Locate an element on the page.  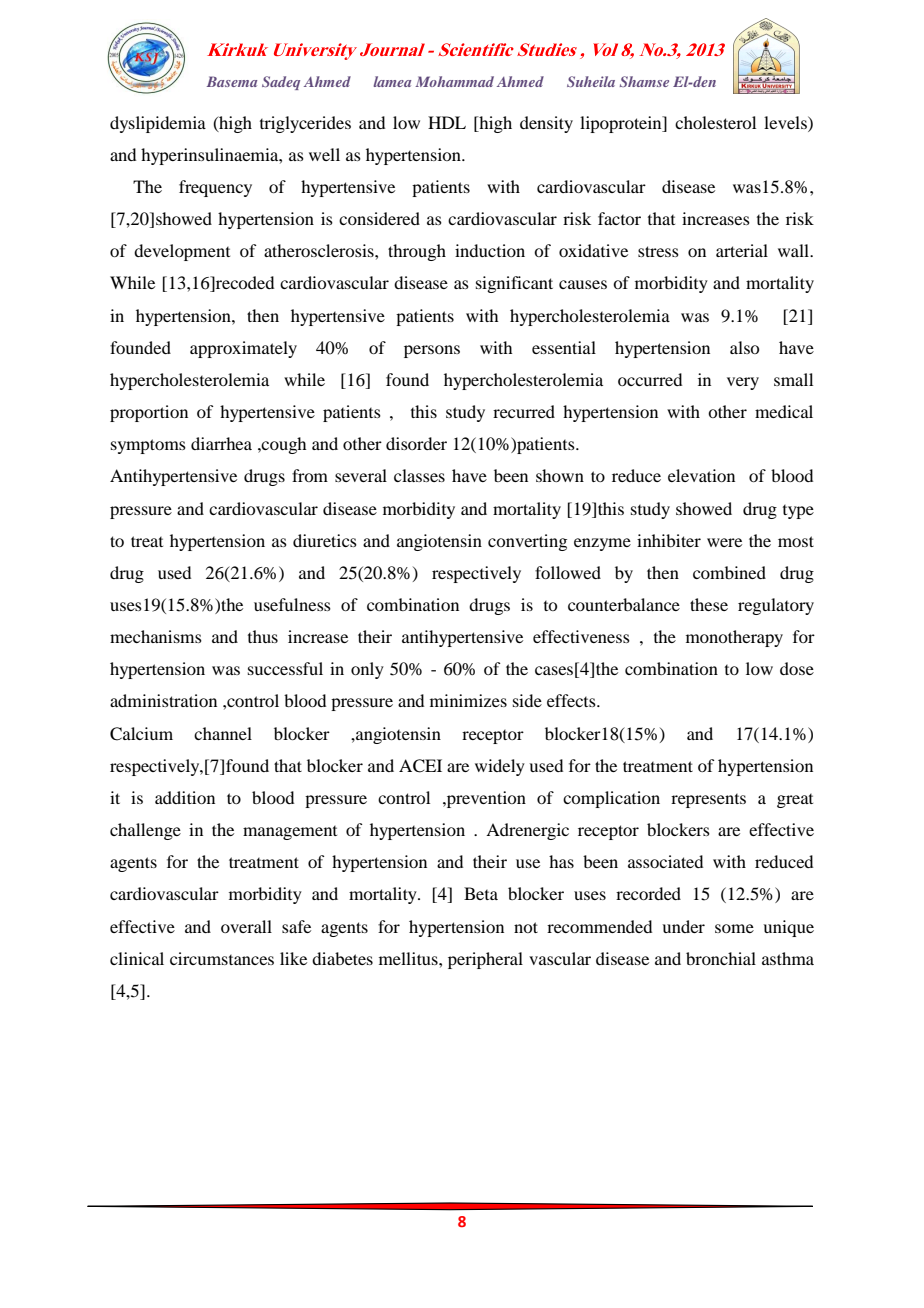
peripheral is located at coordinates (485, 960).
